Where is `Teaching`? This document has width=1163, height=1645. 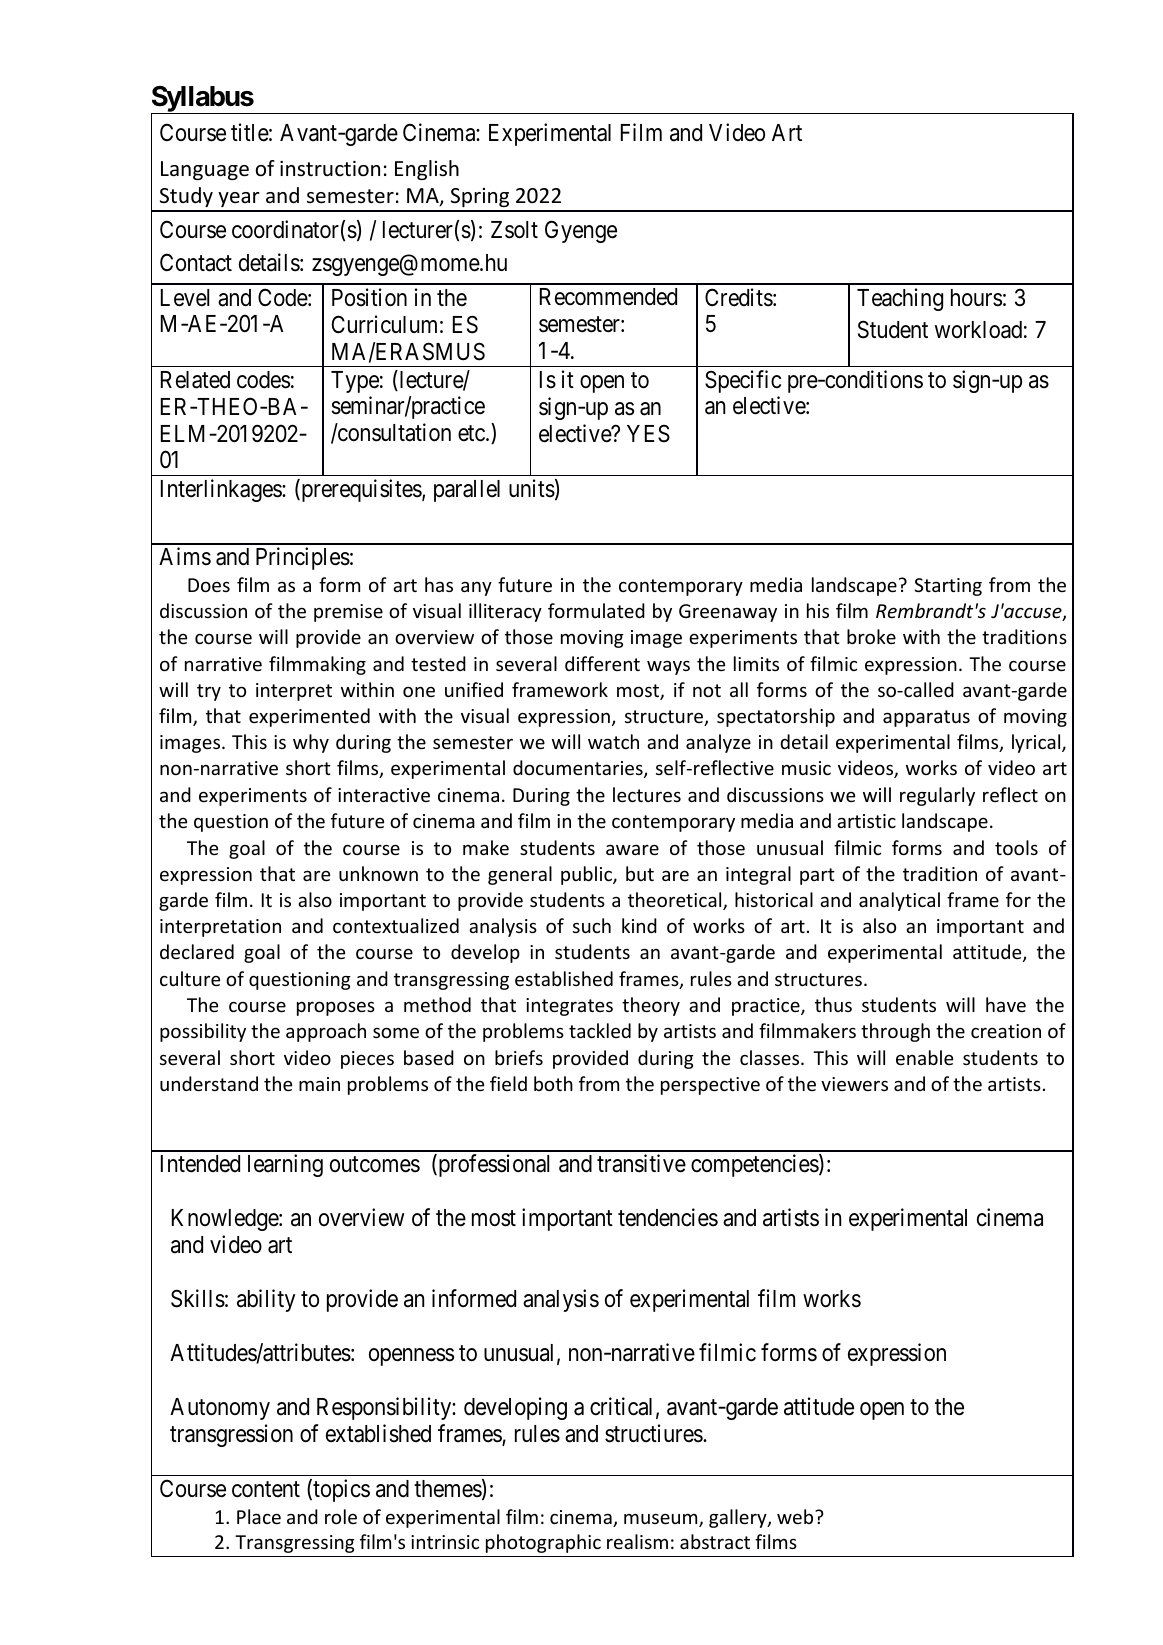
Teaching is located at coordinates (900, 299).
